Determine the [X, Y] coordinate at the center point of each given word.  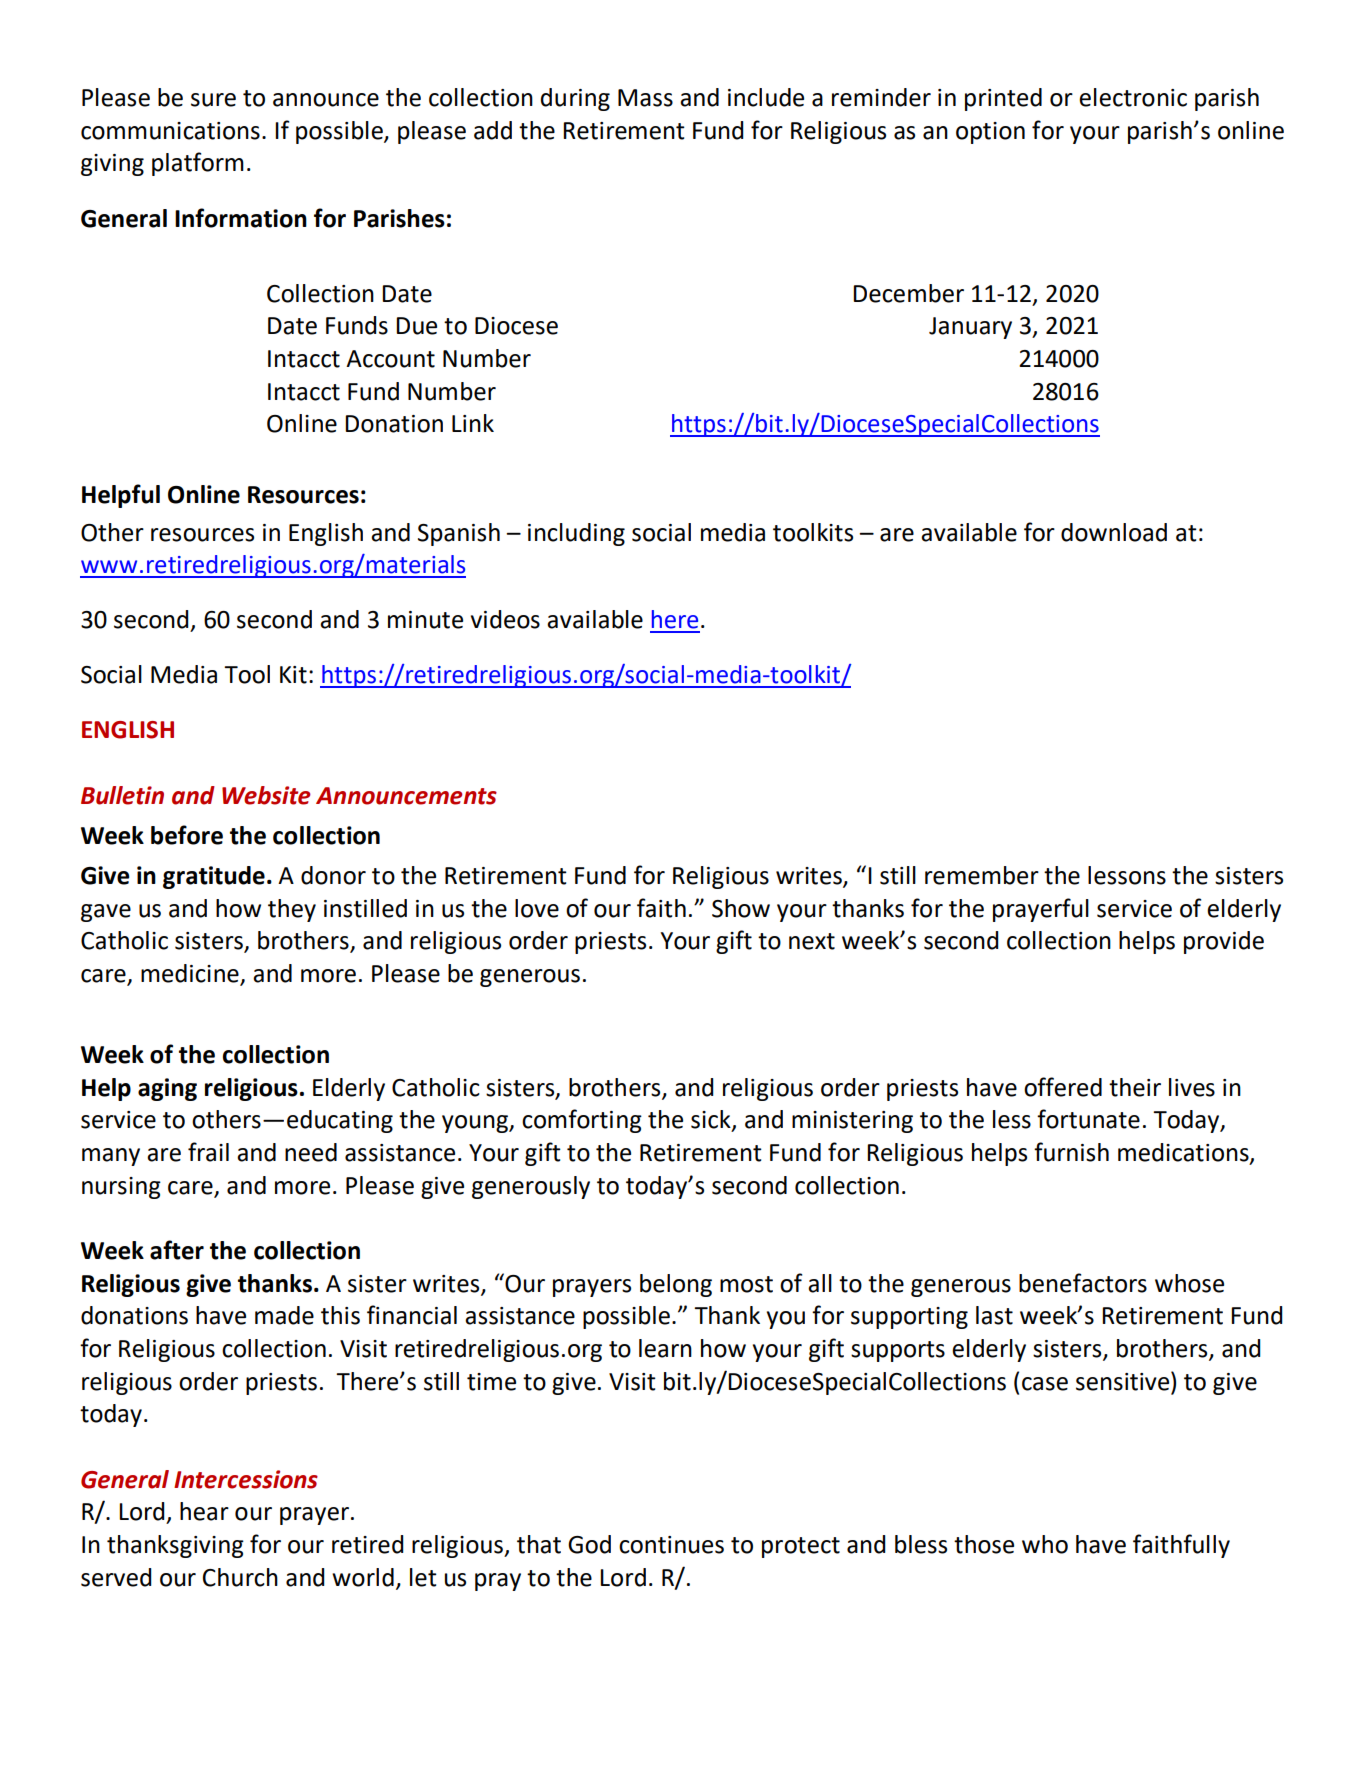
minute [425, 620]
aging [167, 1089]
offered [1063, 1087]
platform [198, 164]
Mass [645, 98]
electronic [1133, 97]
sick [712, 1120]
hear [204, 1511]
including [576, 534]
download [1114, 532]
